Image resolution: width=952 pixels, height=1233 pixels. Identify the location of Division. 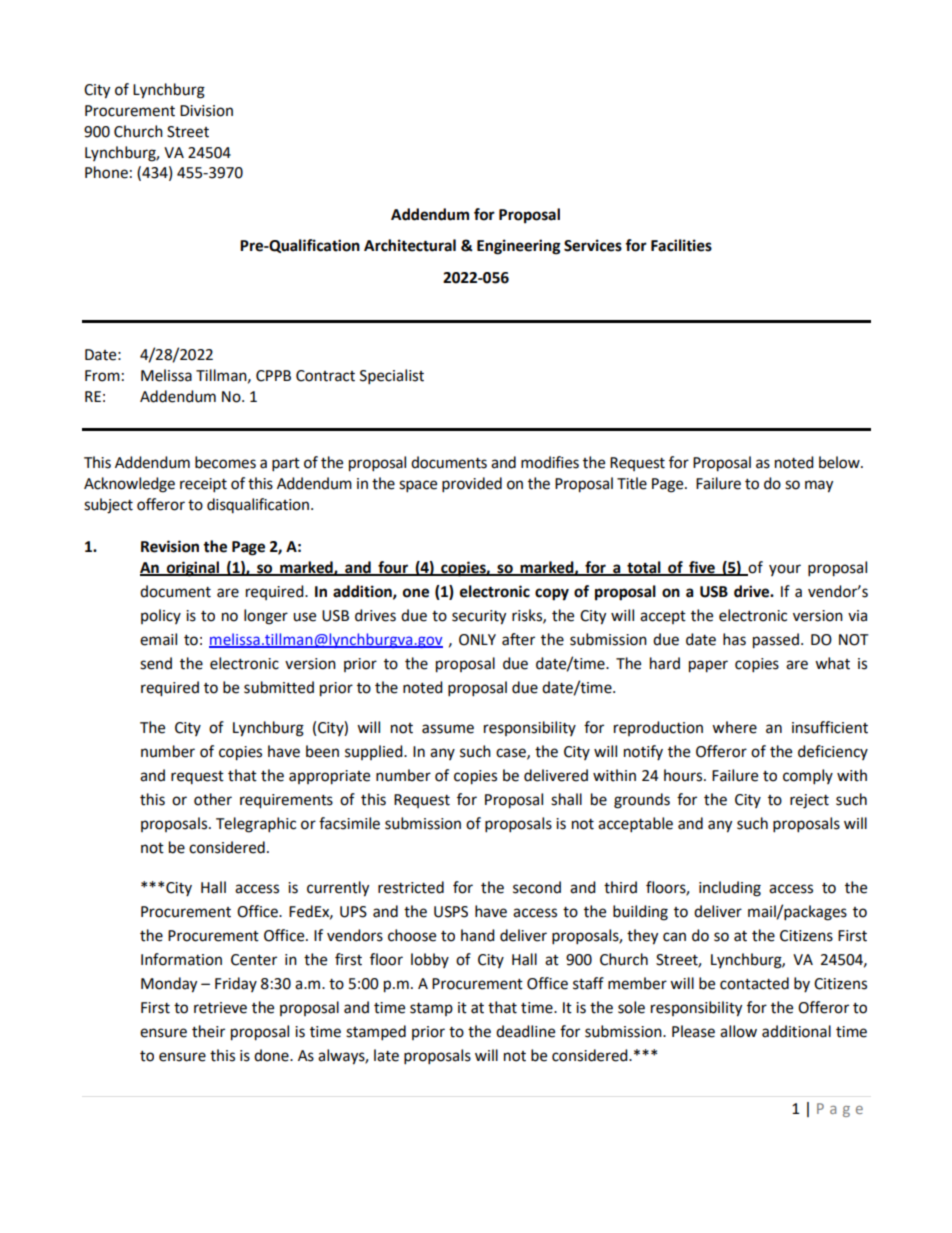
(206, 111).
